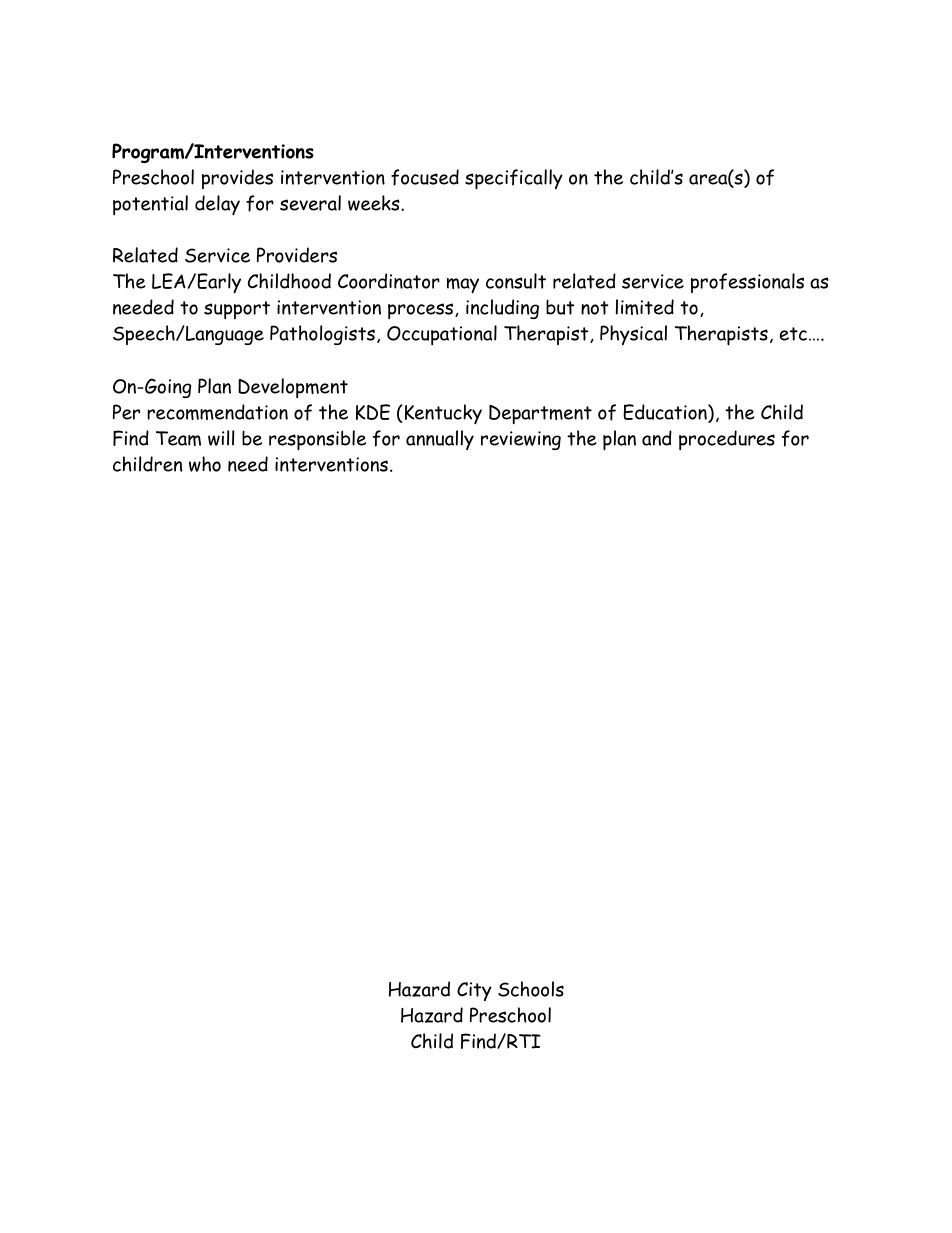 Image resolution: width=952 pixels, height=1233 pixels. What do you see at coordinates (727, 440) in the screenshot?
I see `procedures` at bounding box center [727, 440].
